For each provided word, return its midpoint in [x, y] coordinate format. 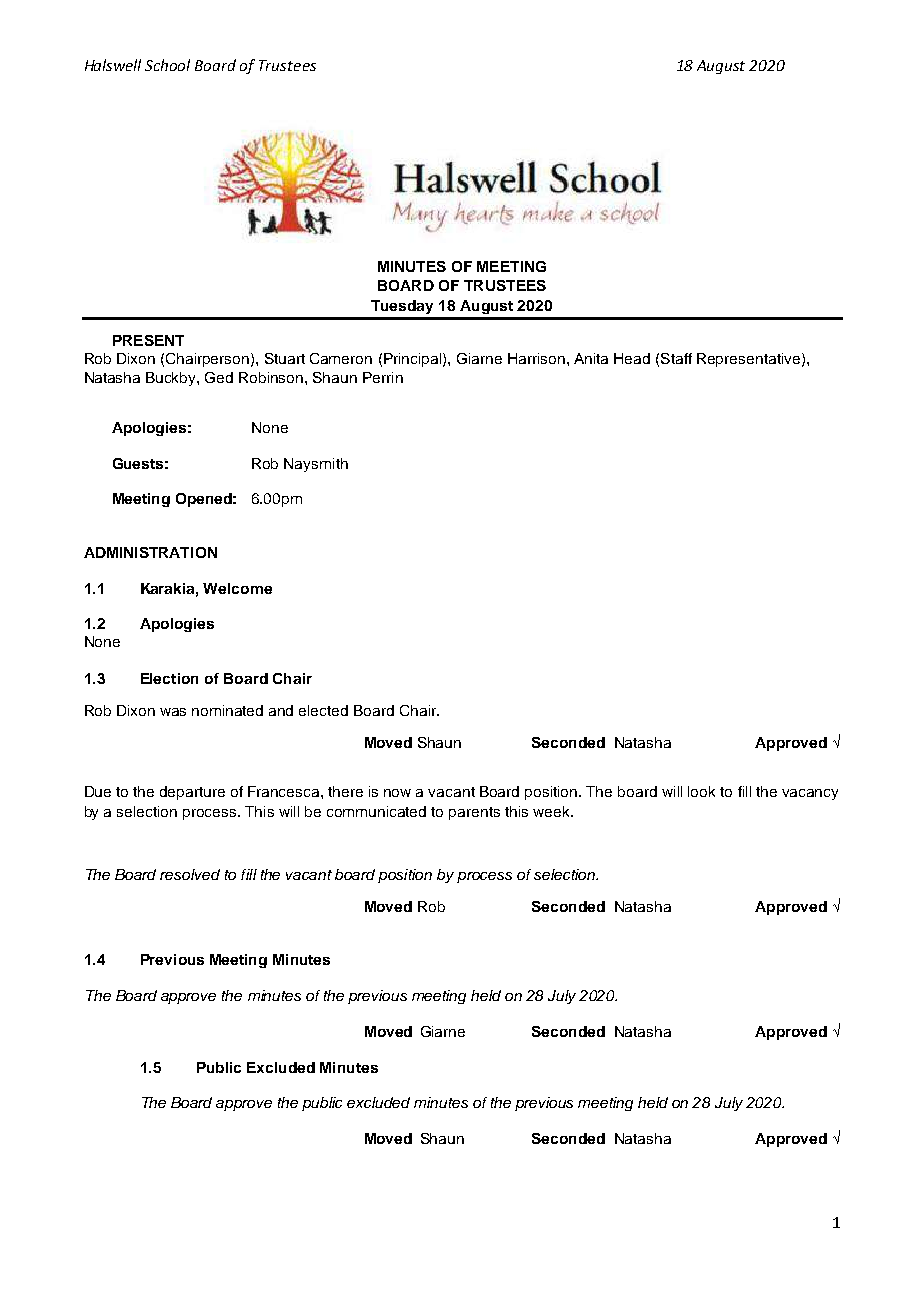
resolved [190, 874]
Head [632, 358]
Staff [676, 358]
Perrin [383, 377]
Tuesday [402, 307]
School [167, 65]
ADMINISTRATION [150, 552]
